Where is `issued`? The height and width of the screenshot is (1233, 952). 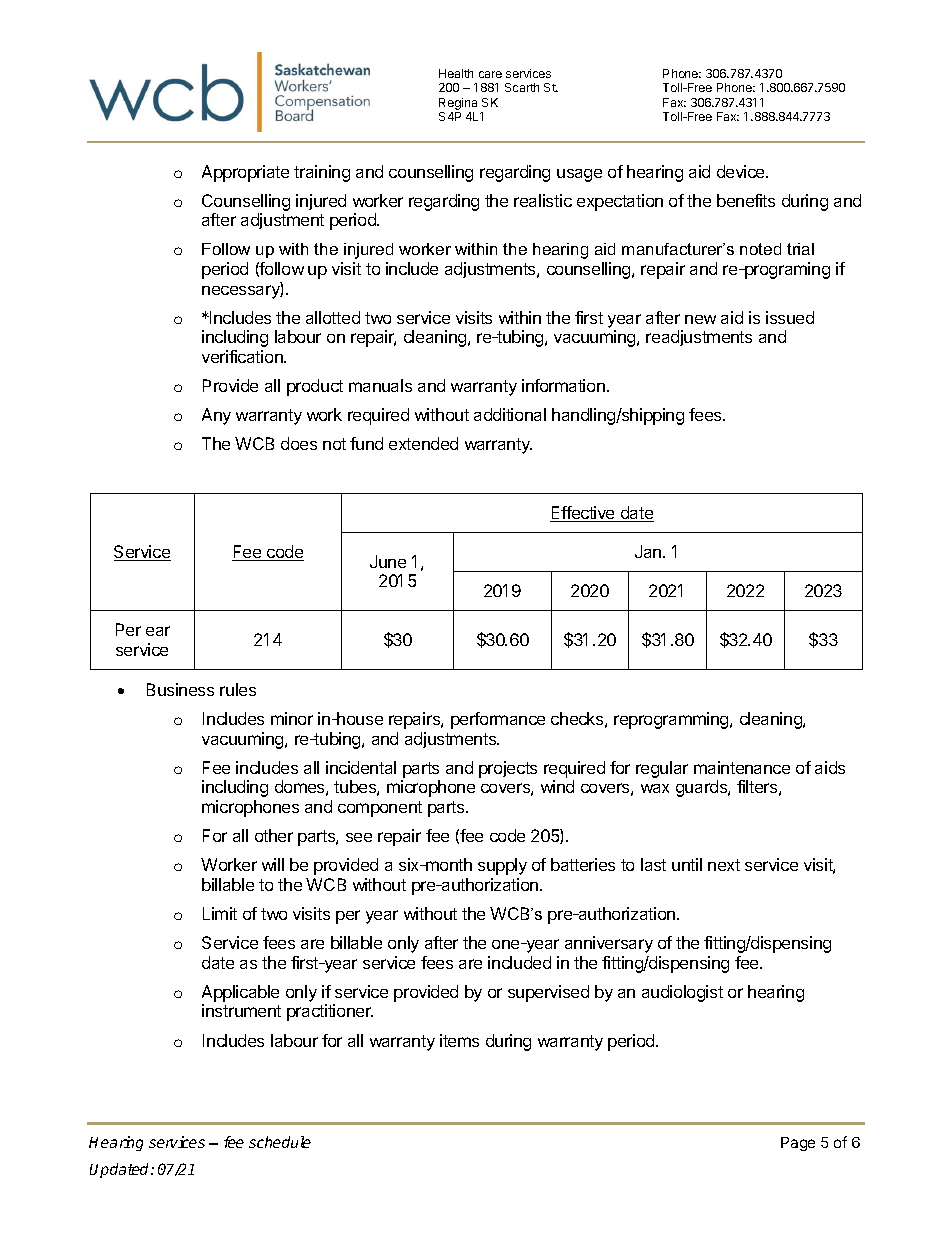 issued is located at coordinates (790, 317).
